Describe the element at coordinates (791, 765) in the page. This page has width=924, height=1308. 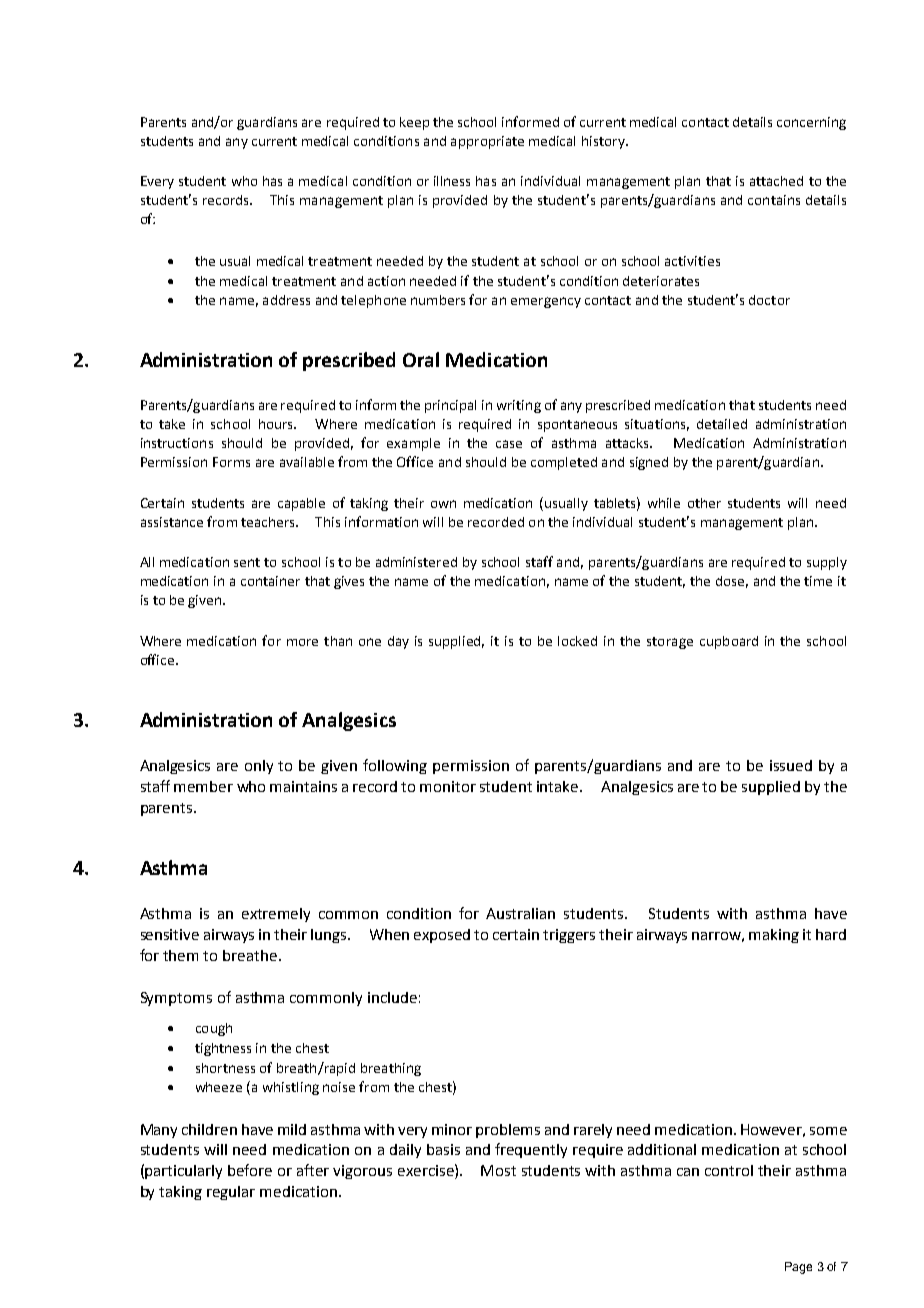
I see `issued` at that location.
